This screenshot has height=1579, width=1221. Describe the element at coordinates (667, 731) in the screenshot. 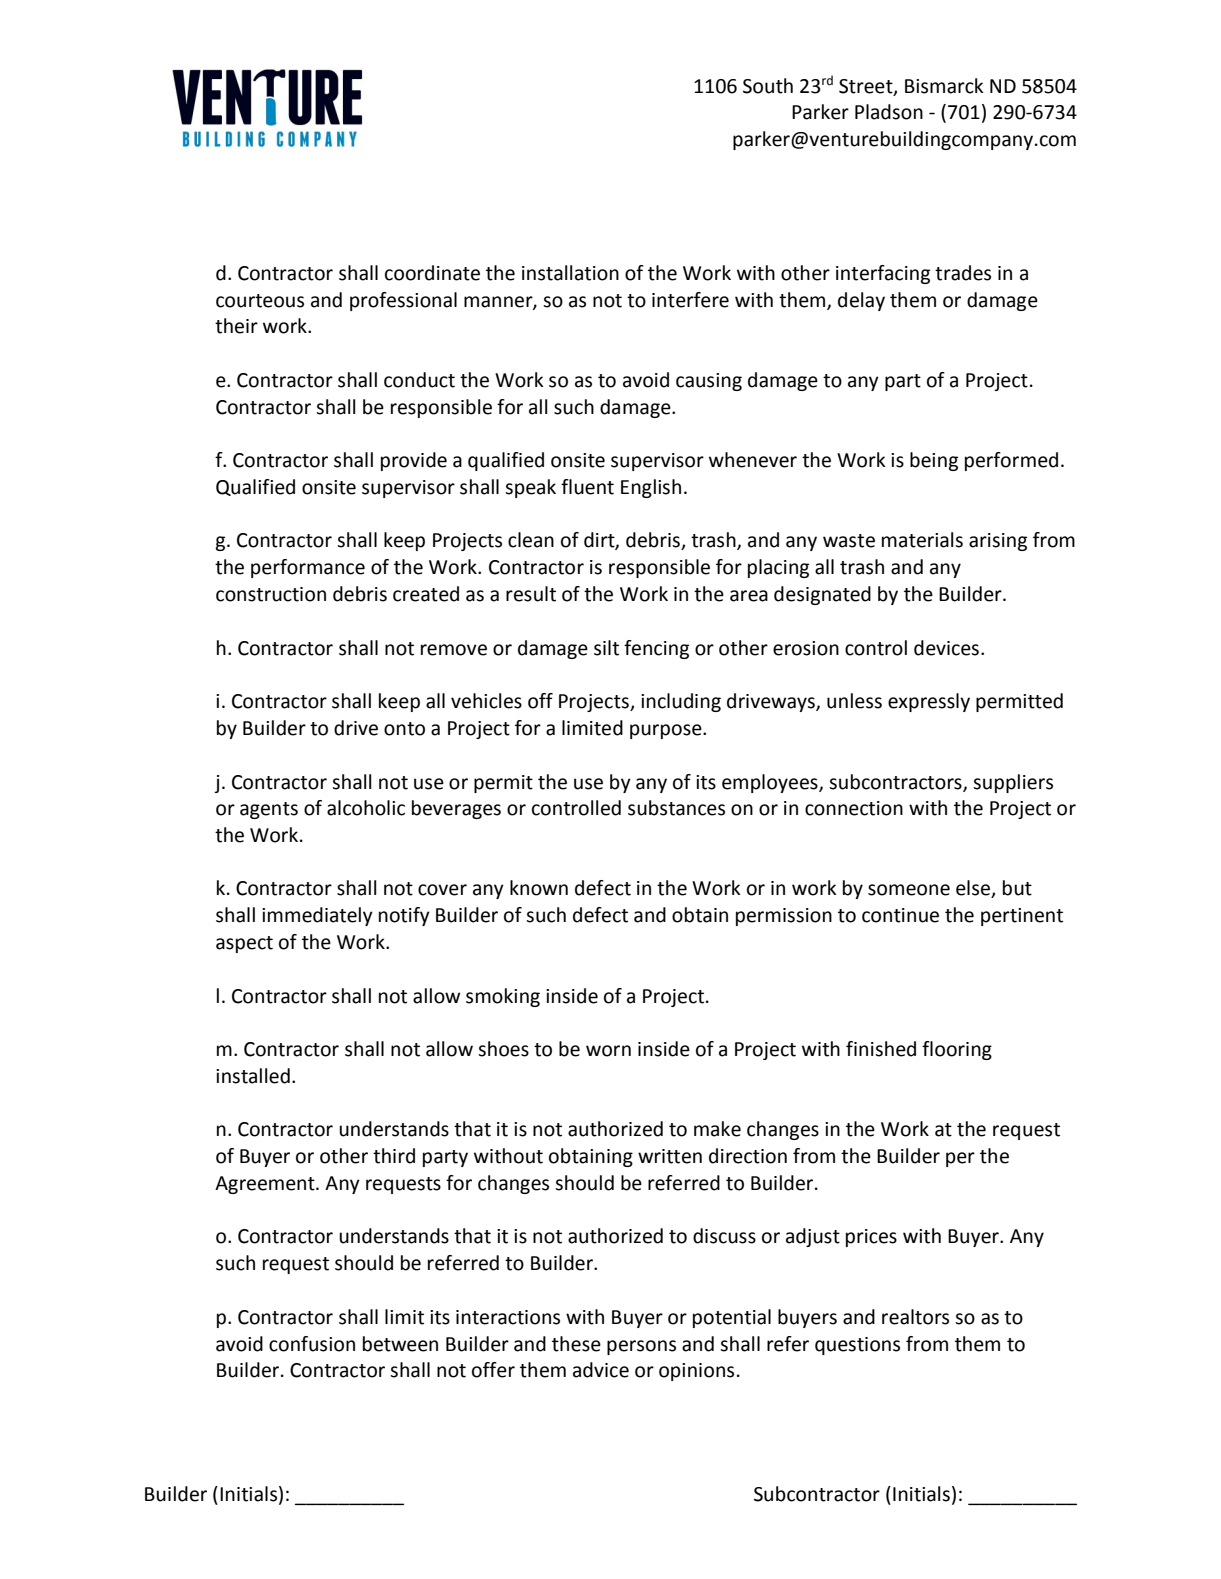

I see `purpose` at that location.
